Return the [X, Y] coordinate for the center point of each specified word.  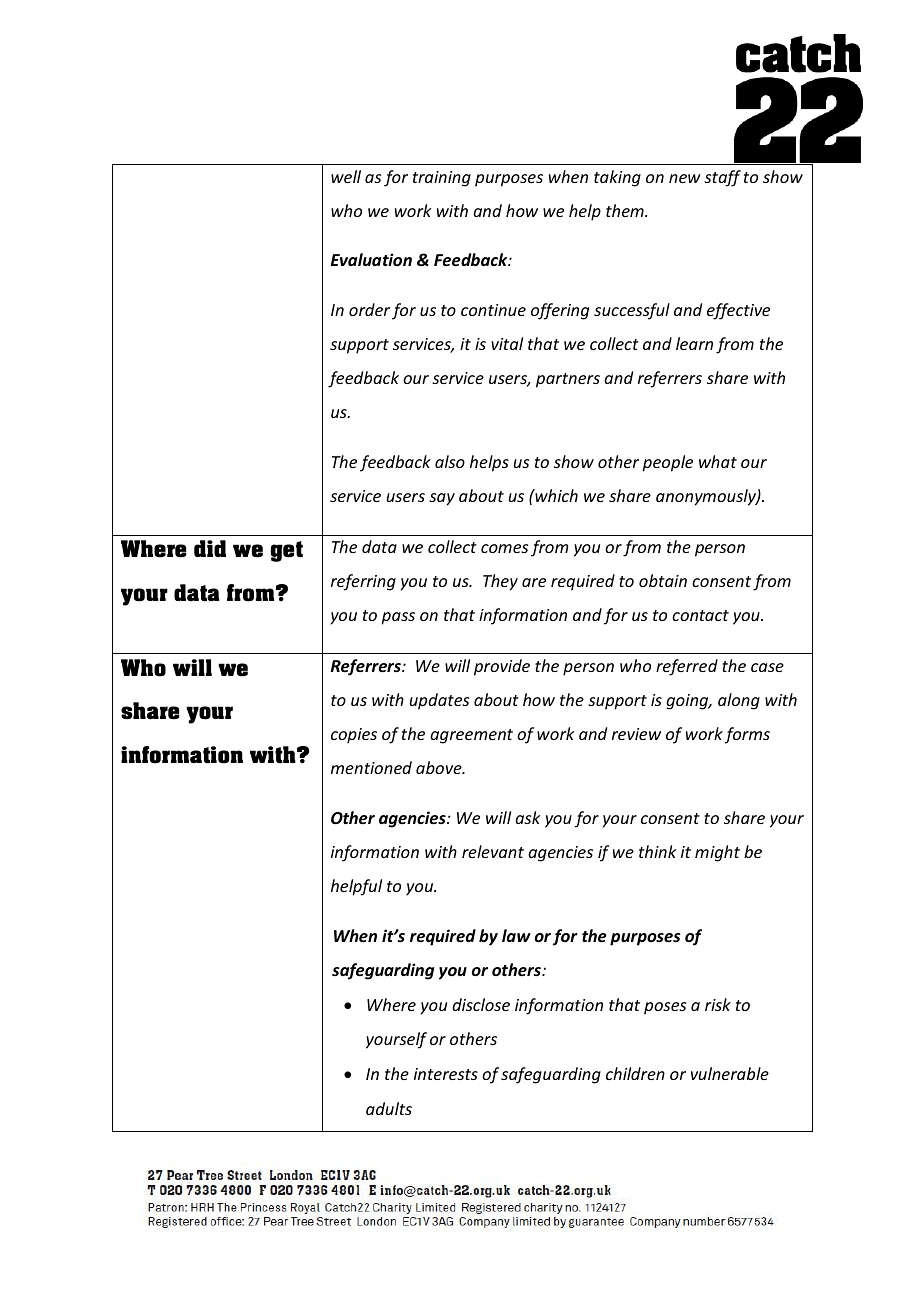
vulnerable [730, 1073]
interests [446, 1074]
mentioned [371, 767]
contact [700, 615]
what [718, 461]
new [685, 178]
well [346, 176]
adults [389, 1108]
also [450, 461]
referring [363, 582]
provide [502, 667]
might [717, 853]
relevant [493, 851]
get [287, 551]
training [442, 179]
